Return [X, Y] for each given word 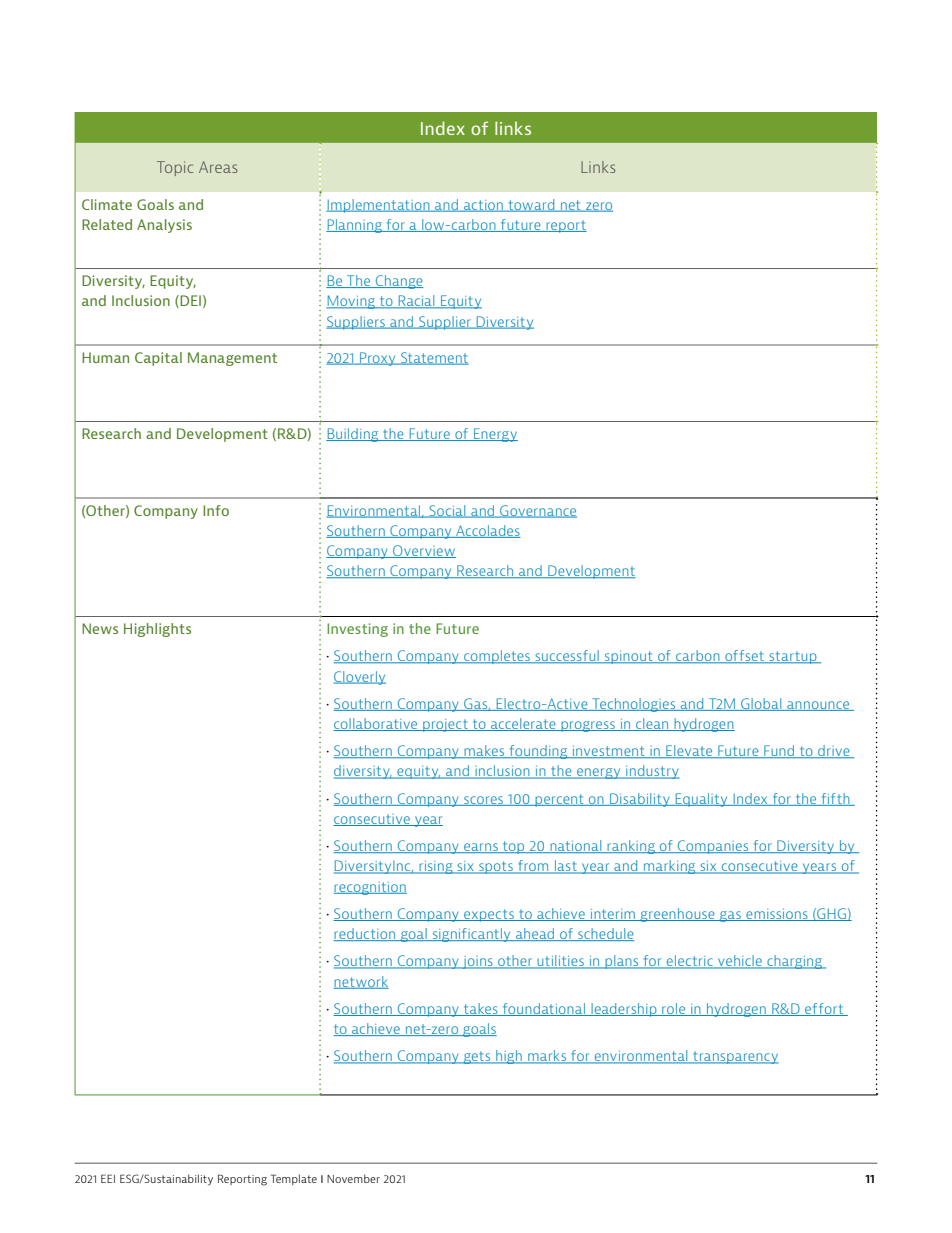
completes [497, 657]
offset [744, 657]
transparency [735, 1057]
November [353, 1178]
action [483, 206]
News [100, 628]
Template [294, 1179]
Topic [175, 168]
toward [531, 205]
